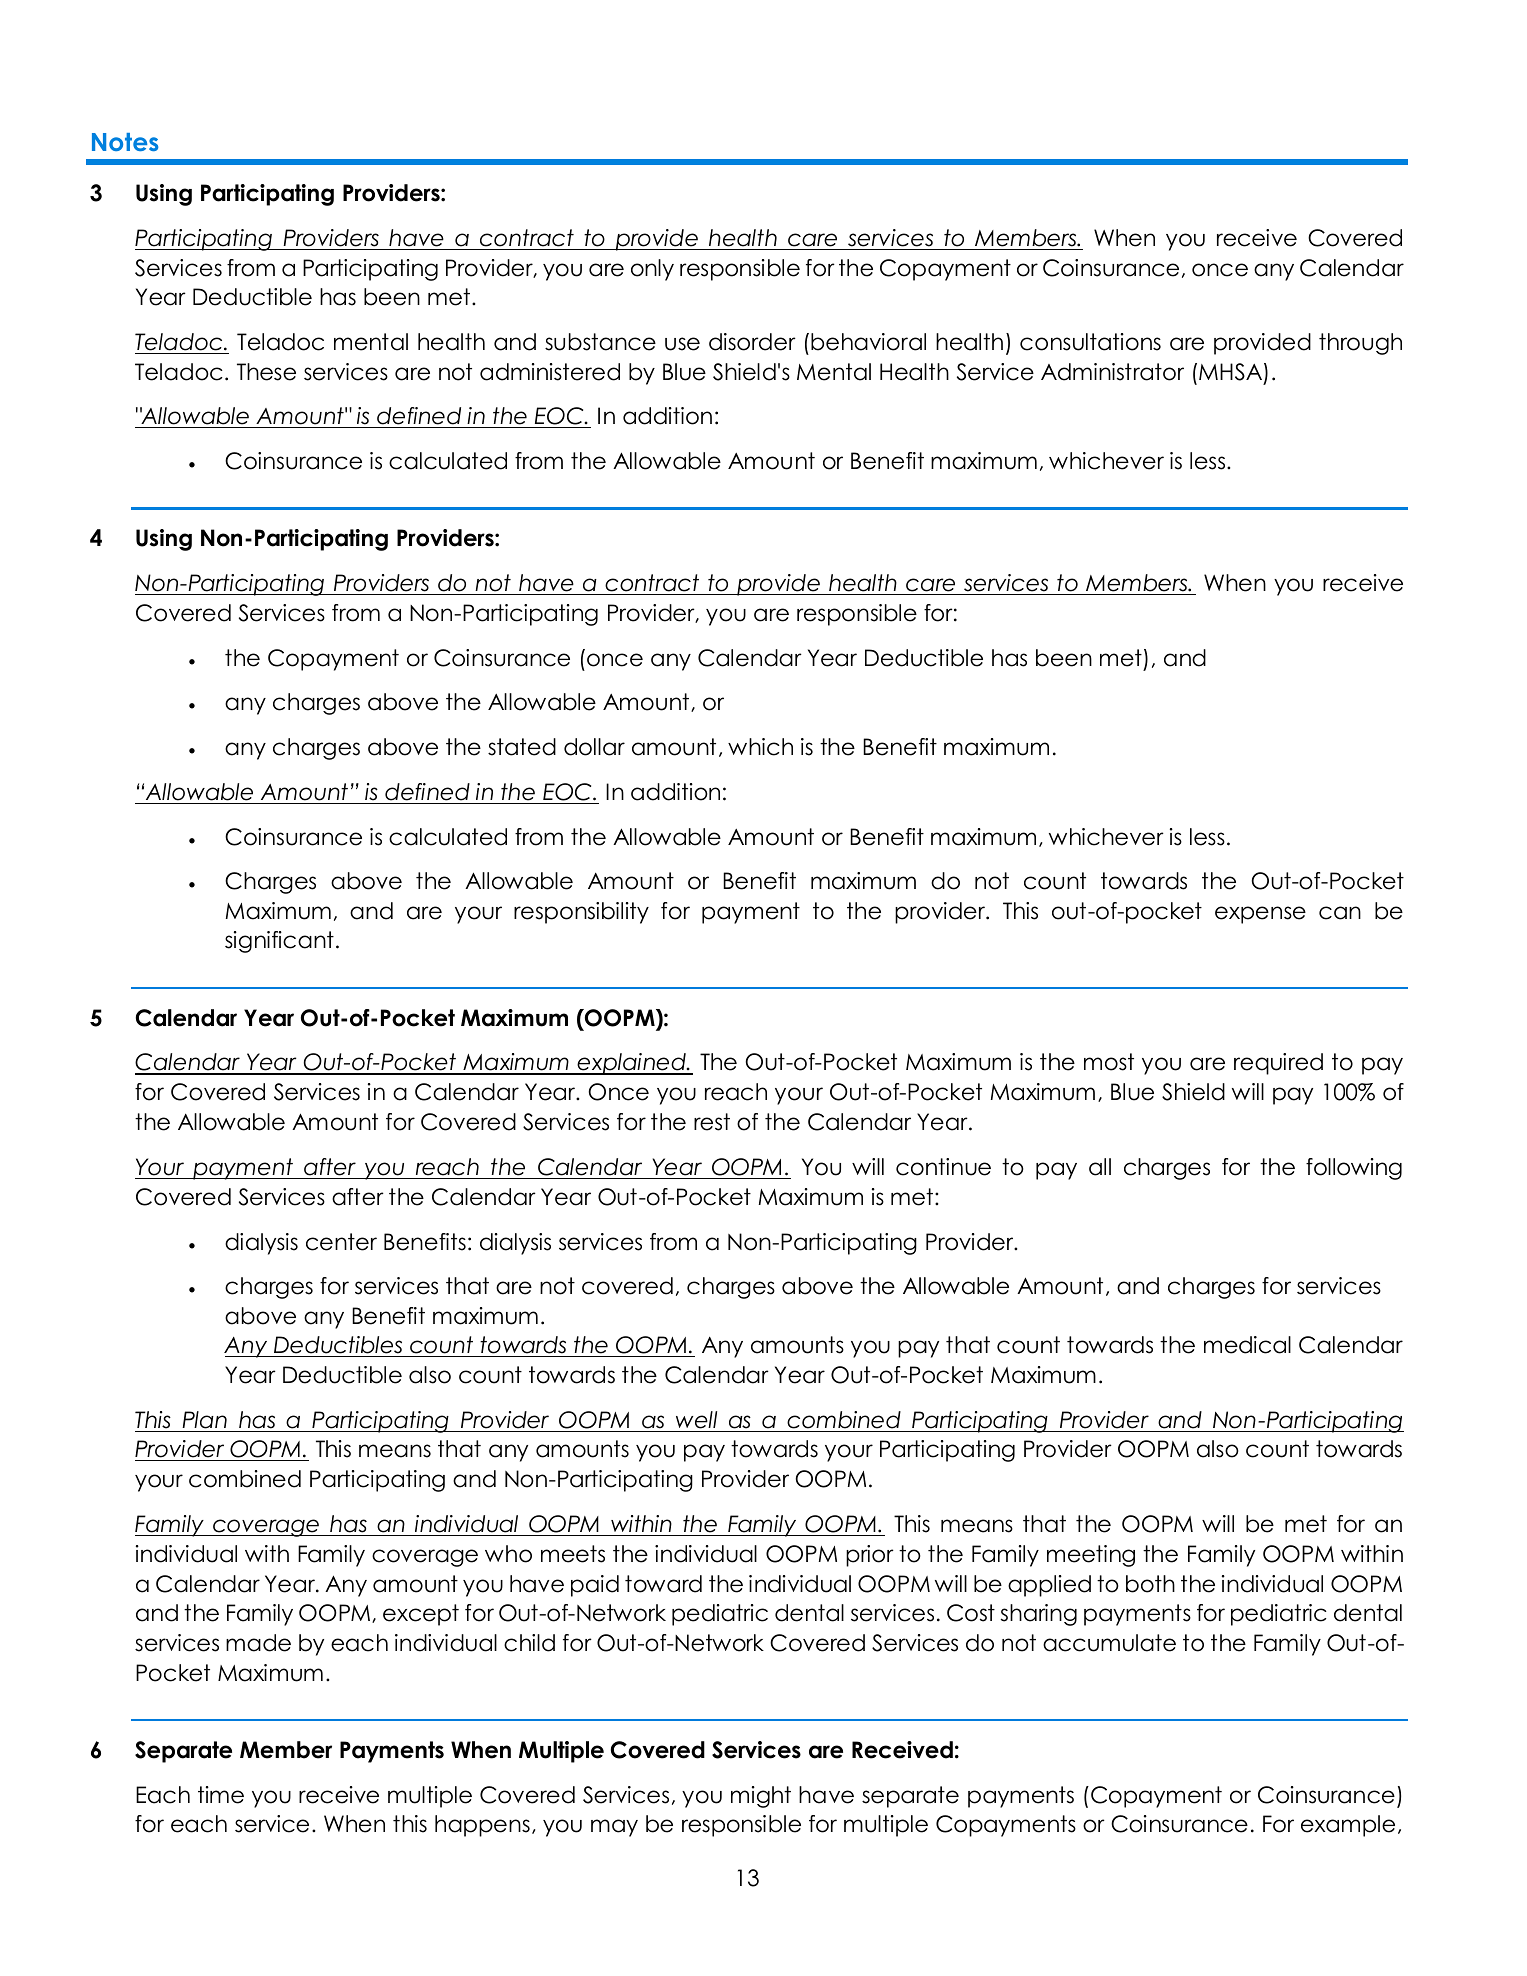 The image size is (1527, 1976). Describe the element at coordinates (1247, 1345) in the document. I see `medical` at that location.
